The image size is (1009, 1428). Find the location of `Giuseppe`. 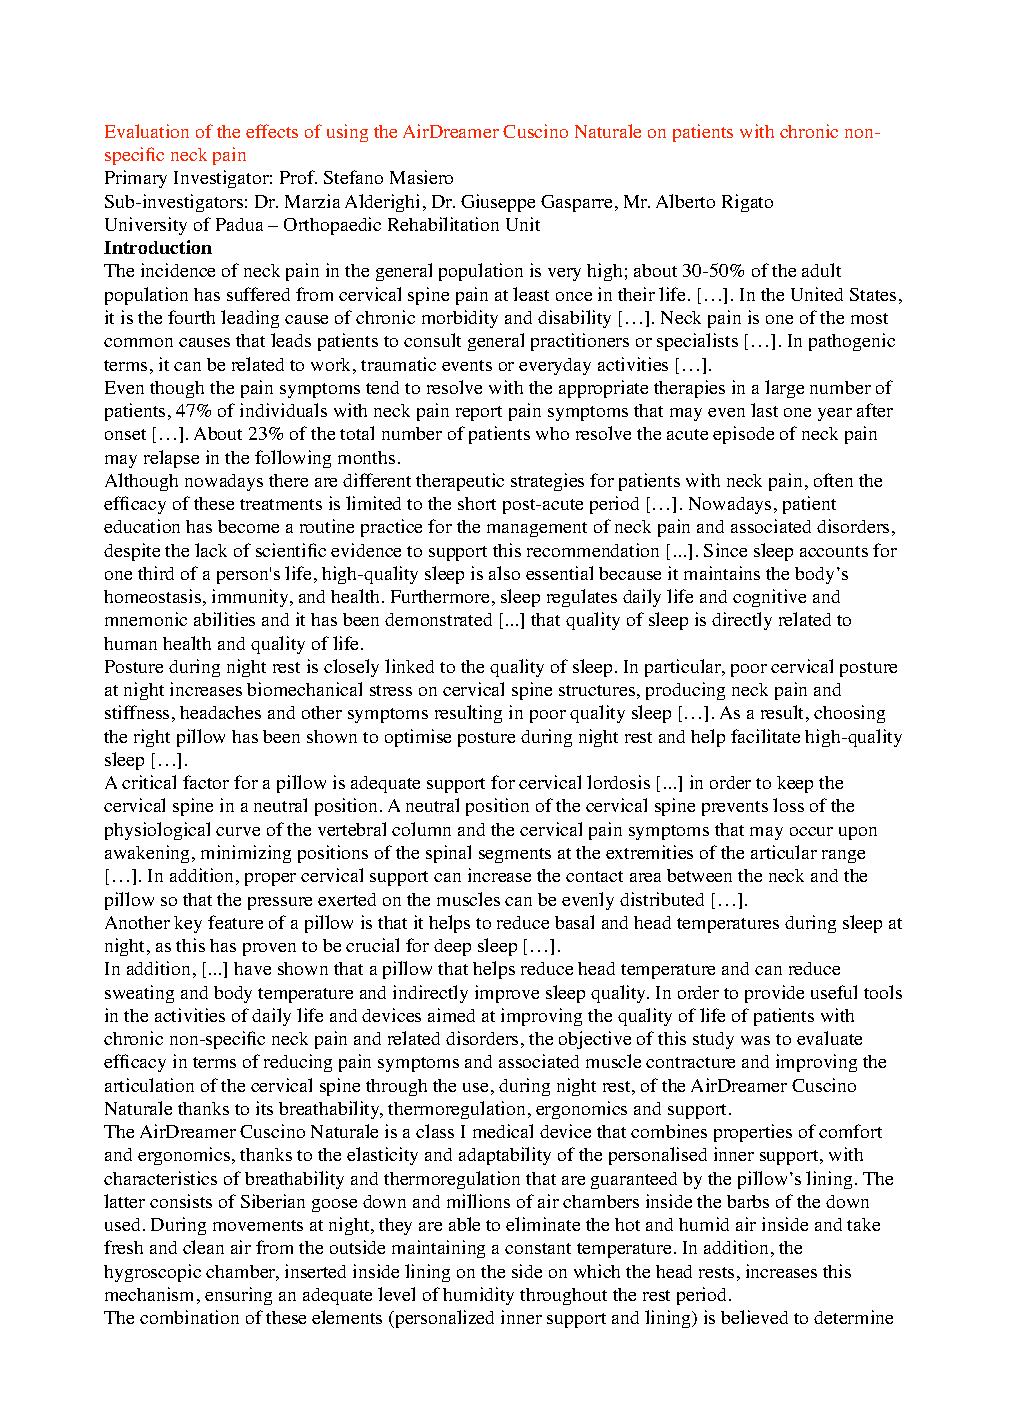

Giuseppe is located at coordinates (498, 203).
